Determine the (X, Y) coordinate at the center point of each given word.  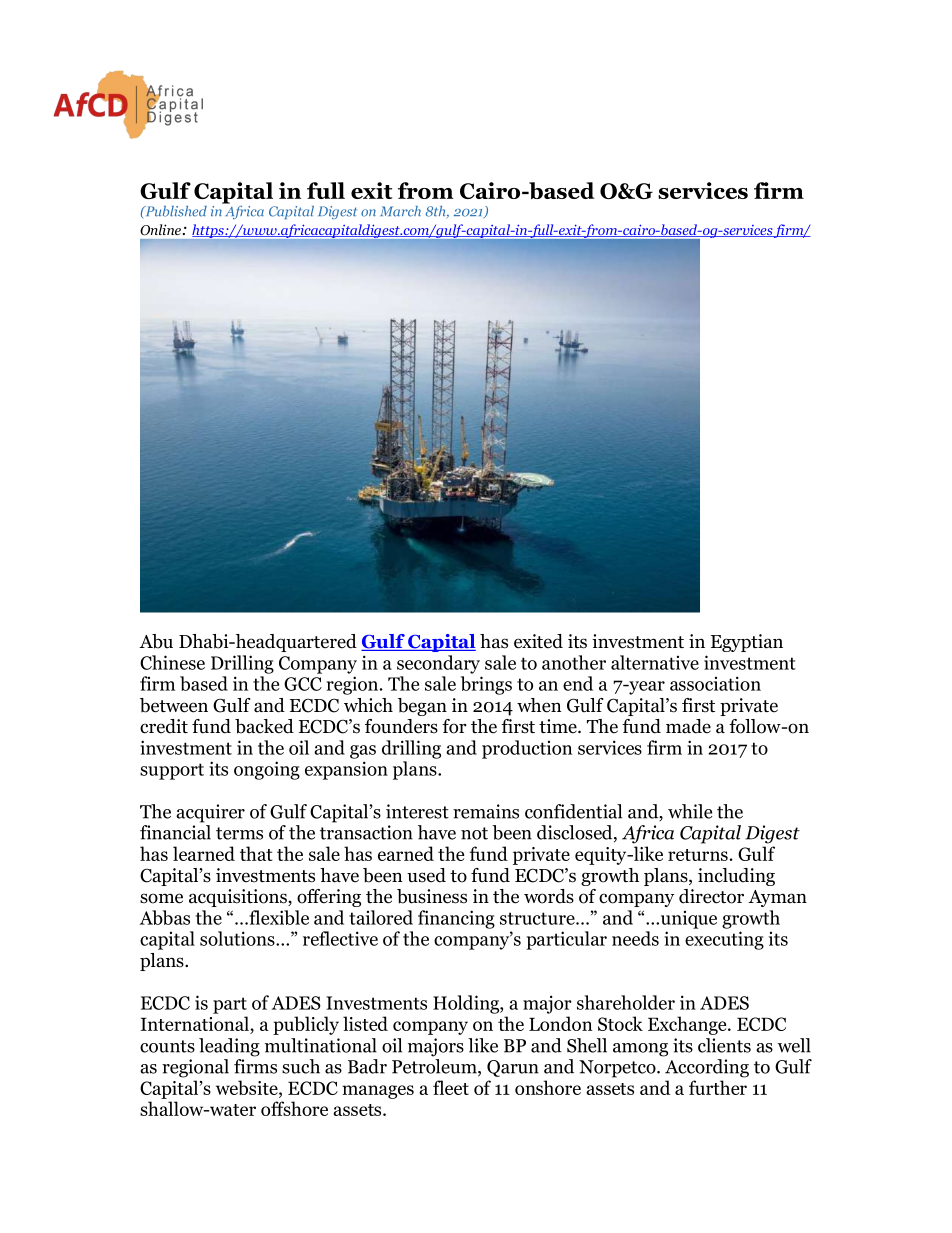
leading (229, 1047)
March (400, 211)
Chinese (172, 662)
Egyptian (747, 643)
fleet (451, 1087)
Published (175, 211)
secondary (438, 664)
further (718, 1087)
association (715, 683)
